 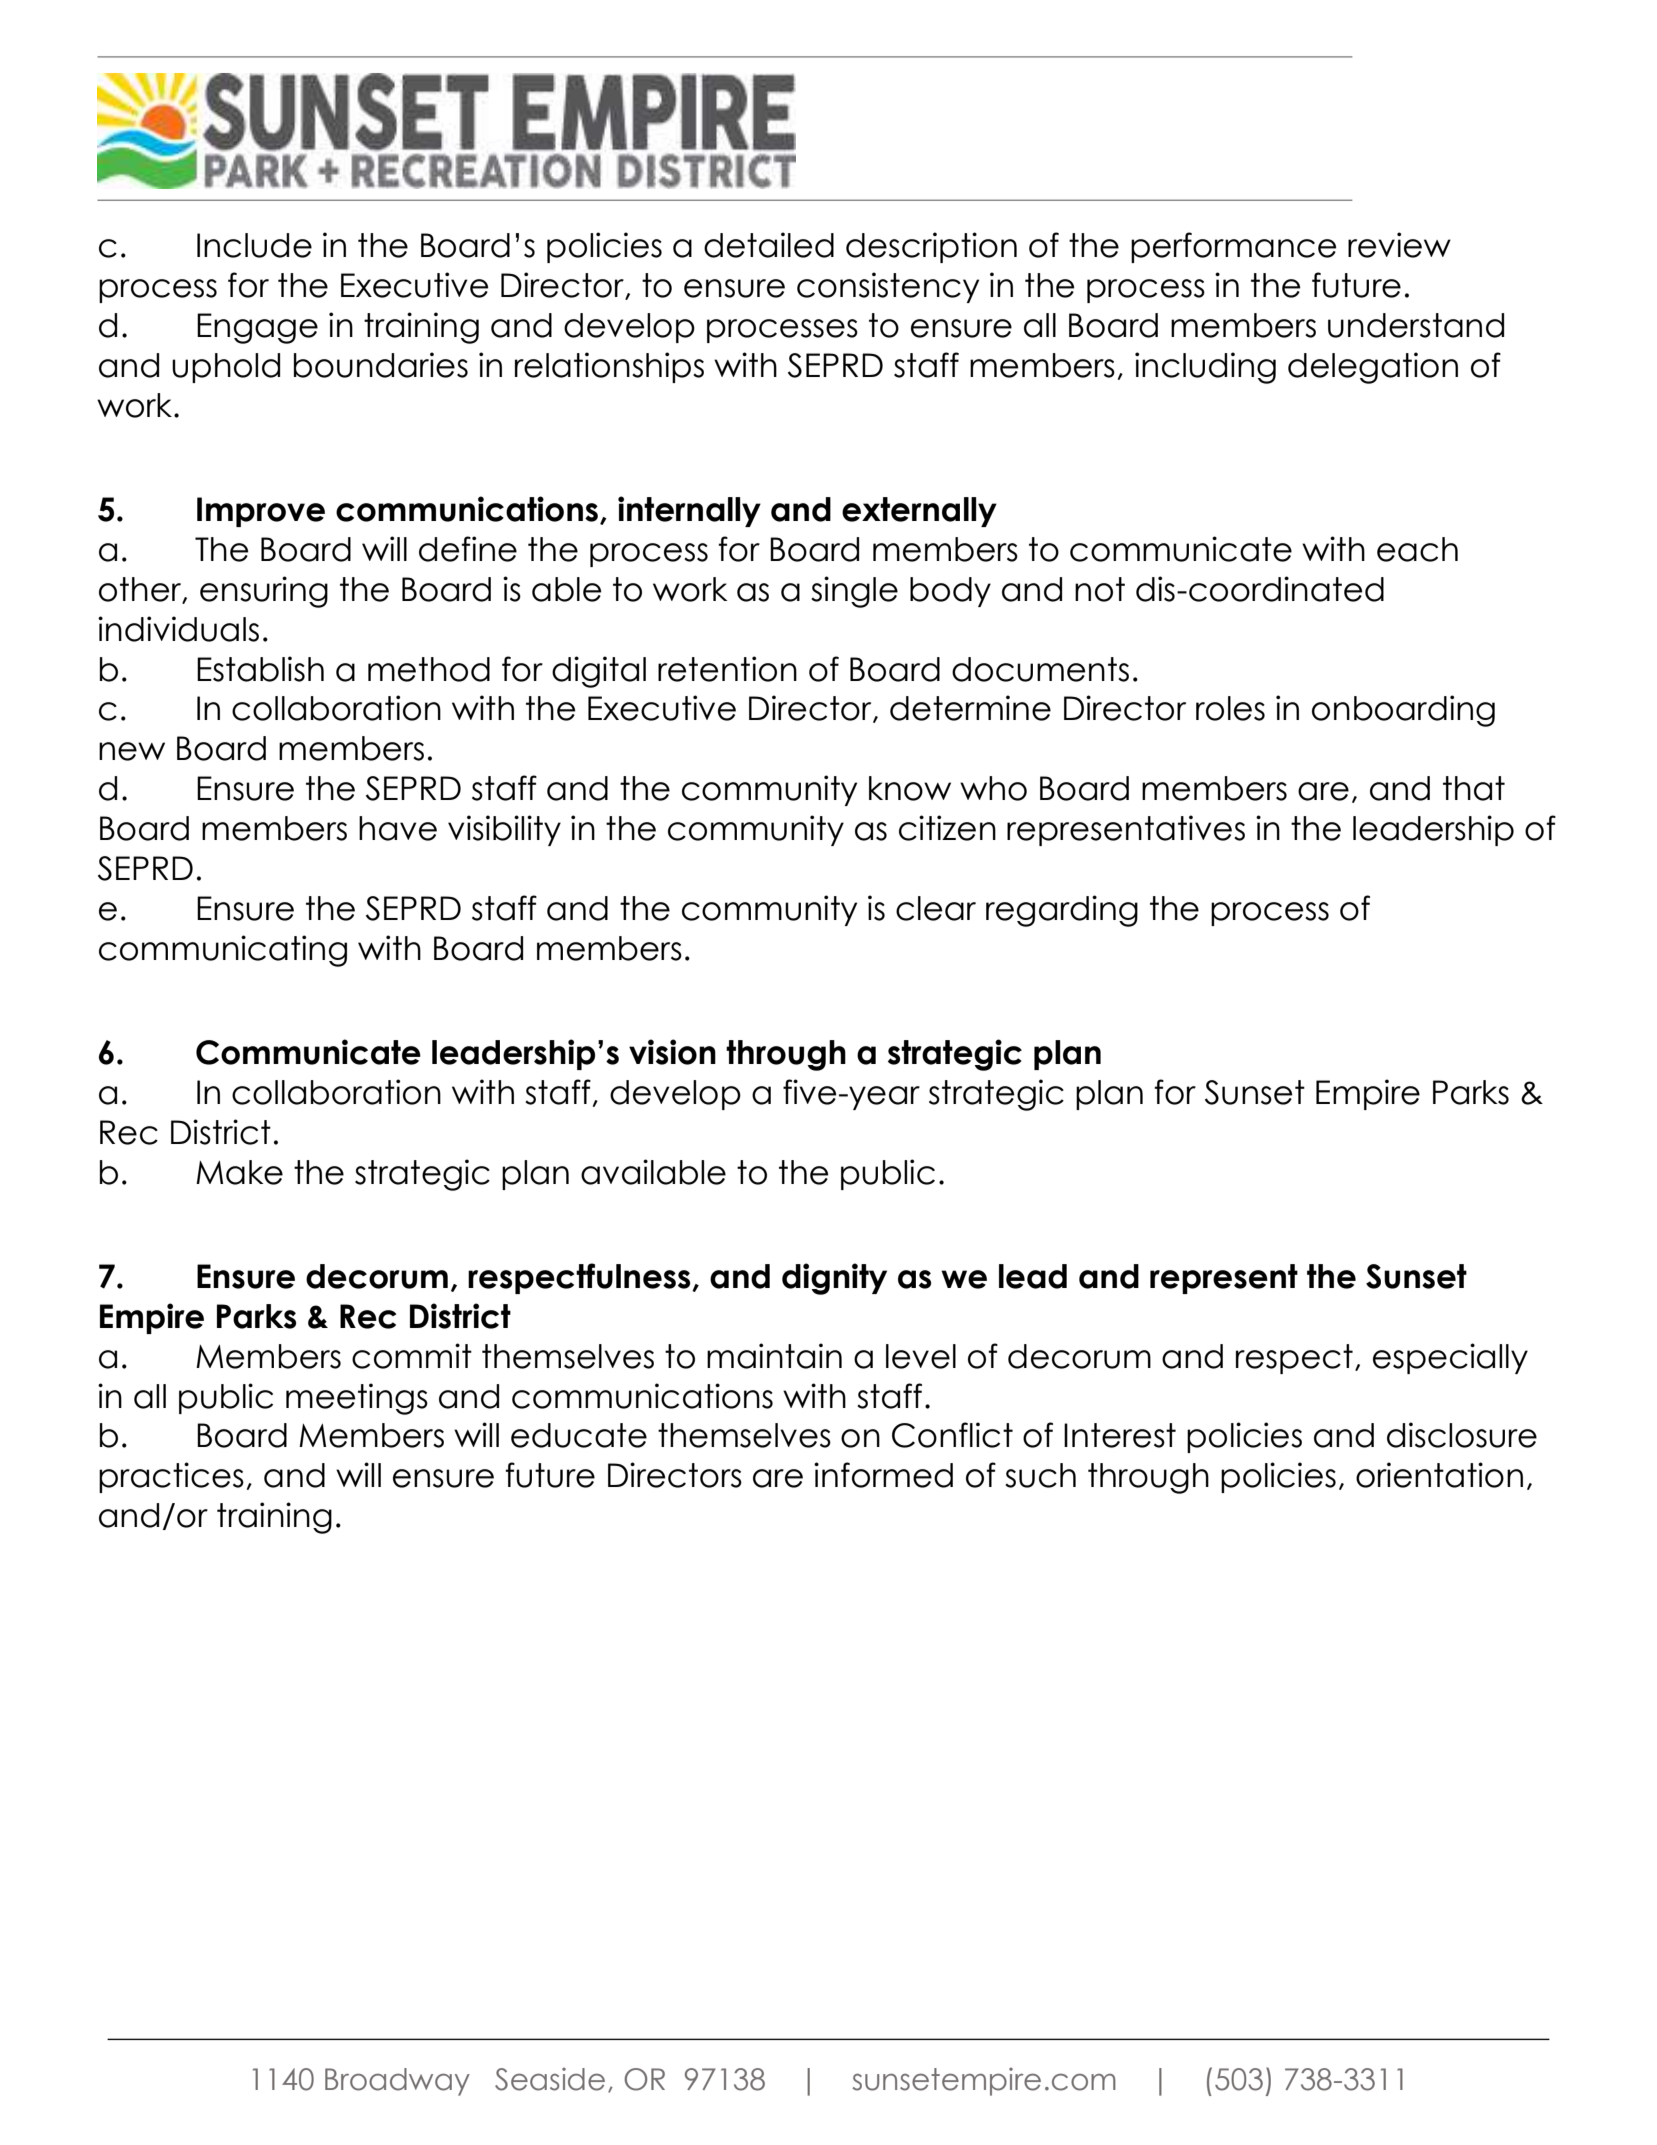 I want to click on Broadway, so click(x=397, y=2082).
